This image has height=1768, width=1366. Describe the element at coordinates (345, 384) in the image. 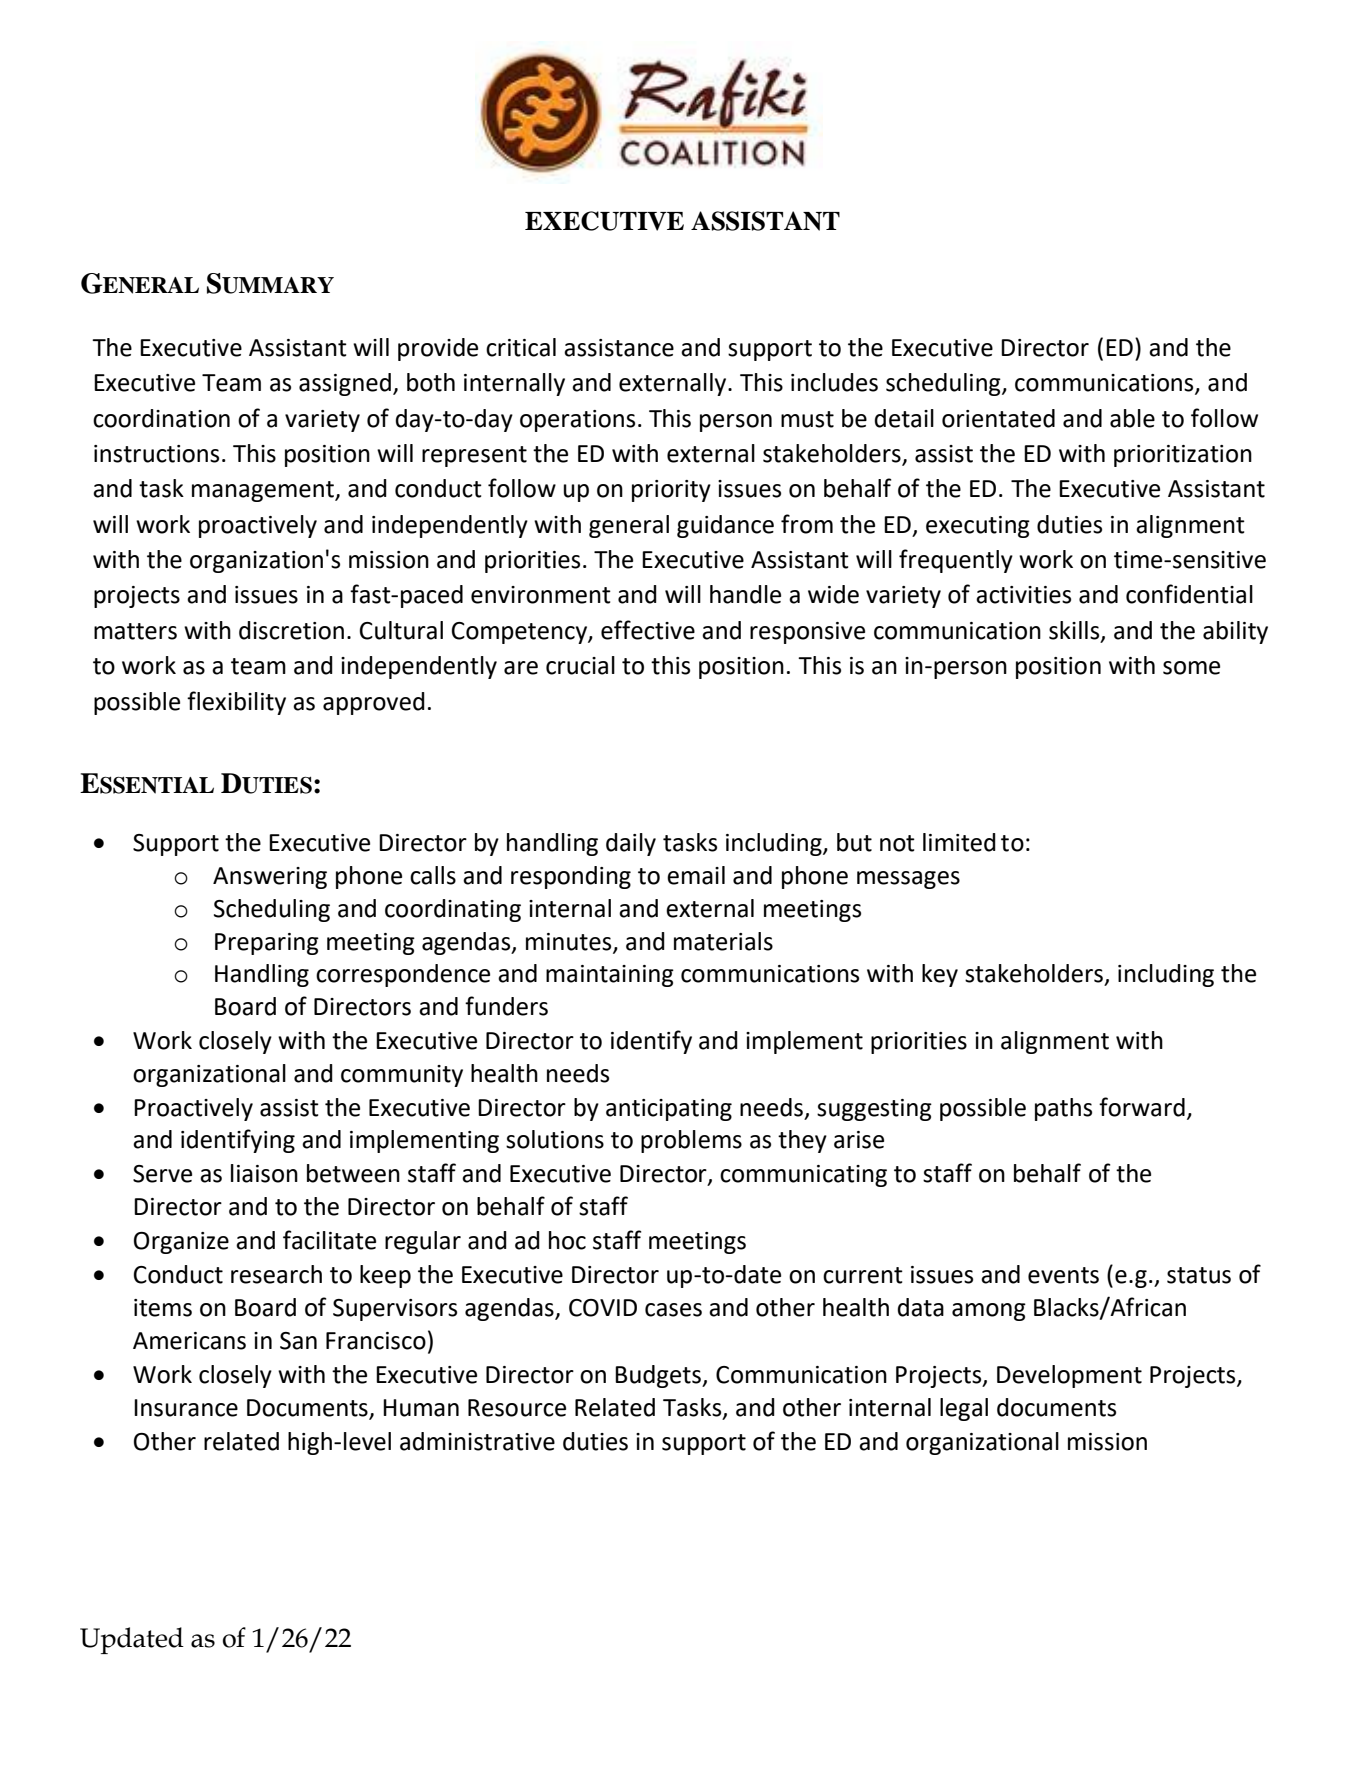

I see `assigned` at that location.
